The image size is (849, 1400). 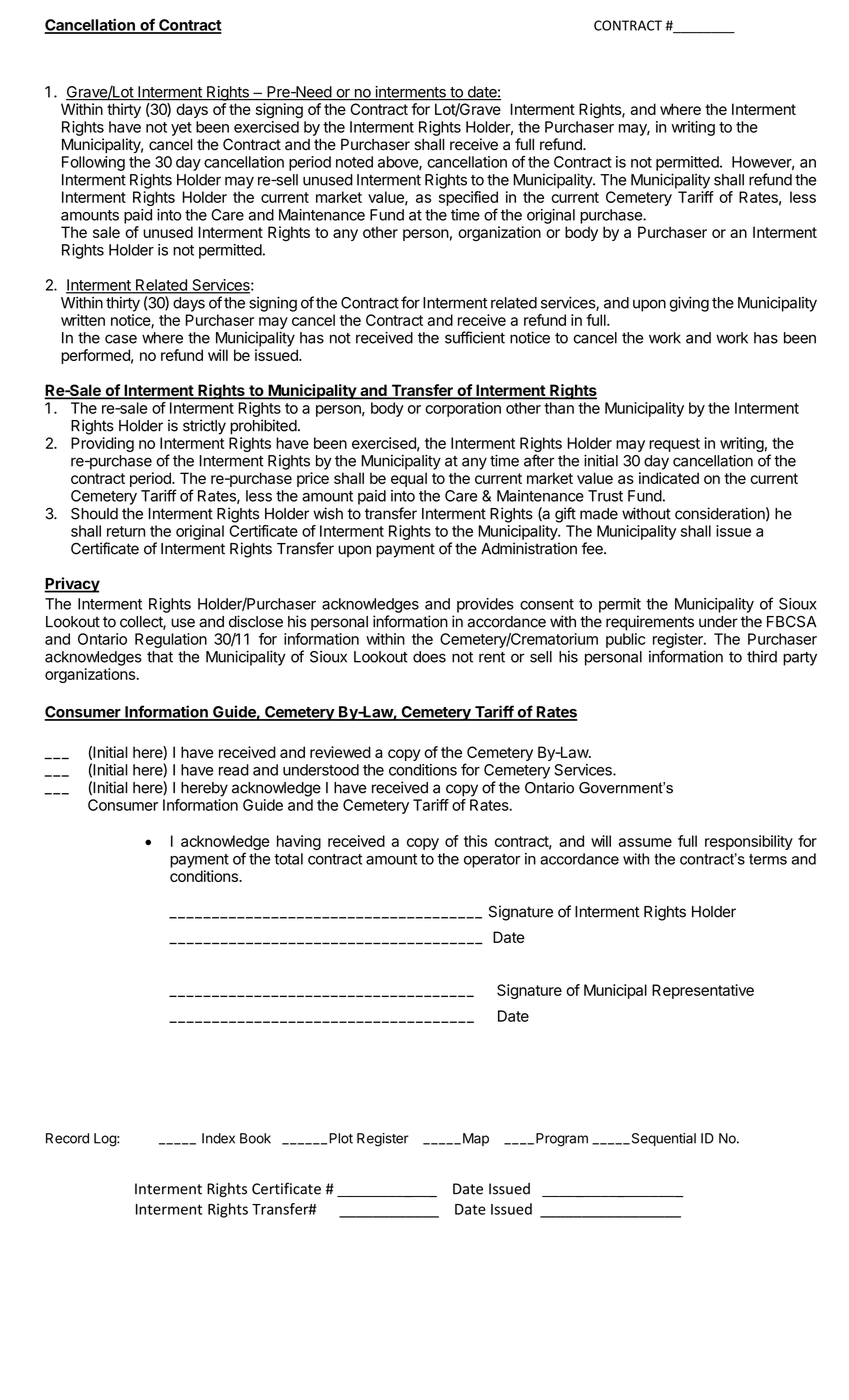 I want to click on Regulation, so click(x=171, y=640).
